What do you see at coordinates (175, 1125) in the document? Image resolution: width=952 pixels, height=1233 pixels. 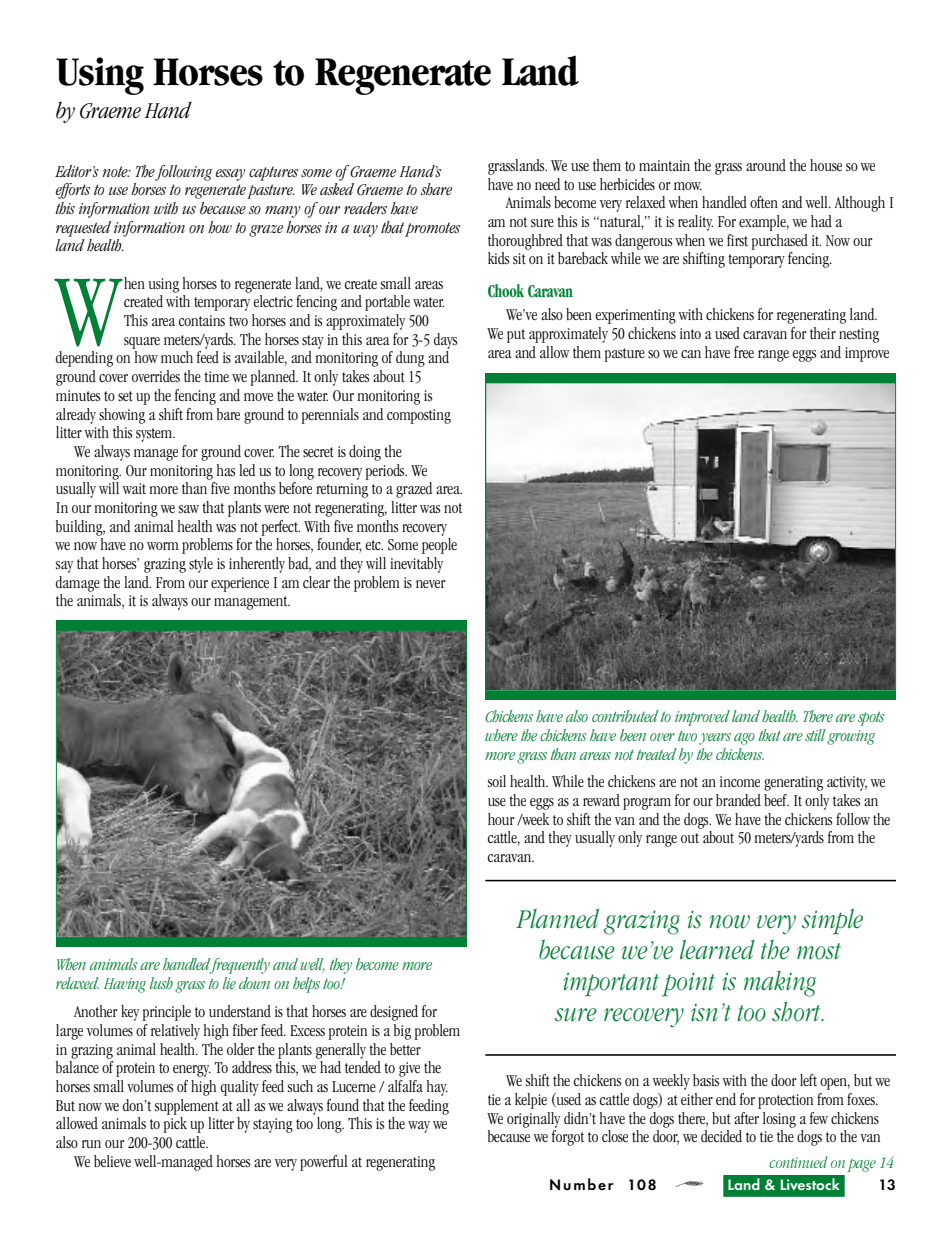 I see `pick` at bounding box center [175, 1125].
